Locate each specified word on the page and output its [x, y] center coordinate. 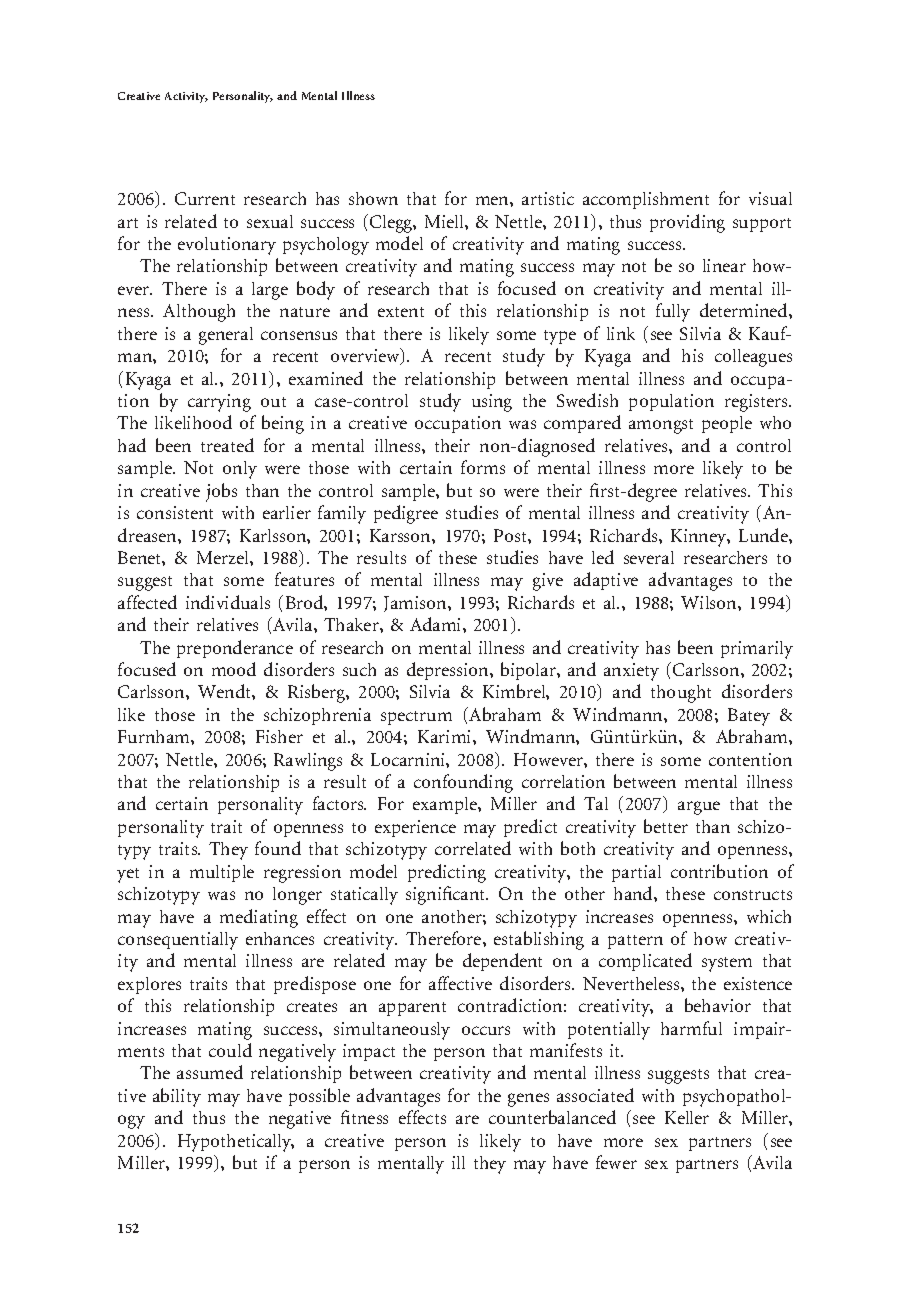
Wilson [710, 602]
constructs [753, 895]
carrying [219, 403]
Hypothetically [236, 1143]
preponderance [235, 649]
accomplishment [646, 200]
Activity [186, 97]
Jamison [416, 604]
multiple [222, 873]
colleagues [753, 358]
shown [373, 198]
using [492, 403]
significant [447, 895]
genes [528, 1100]
